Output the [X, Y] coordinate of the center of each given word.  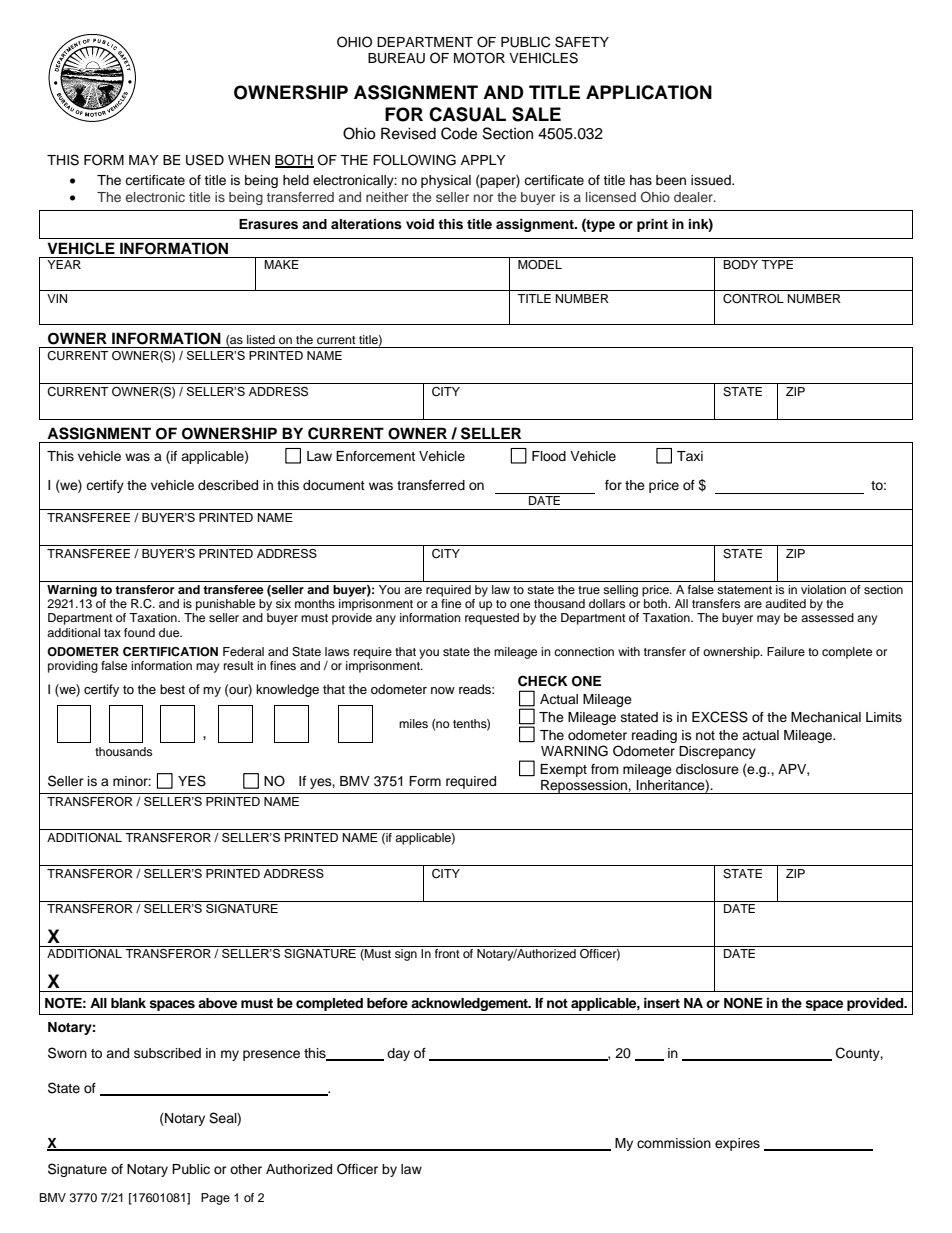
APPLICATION [649, 92]
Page [215, 1199]
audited [785, 603]
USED [205, 160]
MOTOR [479, 58]
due [170, 632]
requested [492, 619]
